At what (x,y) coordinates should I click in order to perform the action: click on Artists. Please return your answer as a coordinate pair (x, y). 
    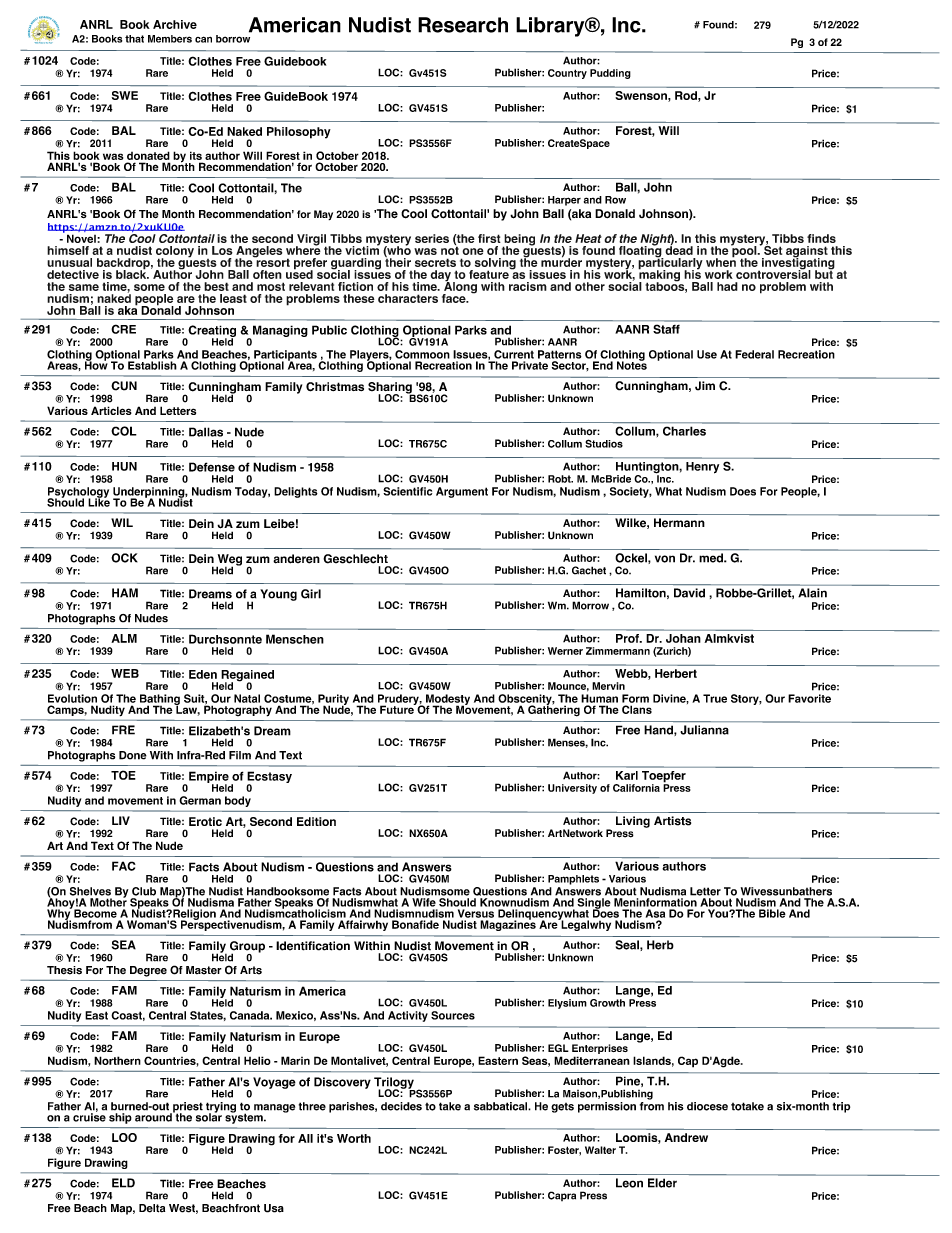
    Looking at the image, I should click on (672, 821).
